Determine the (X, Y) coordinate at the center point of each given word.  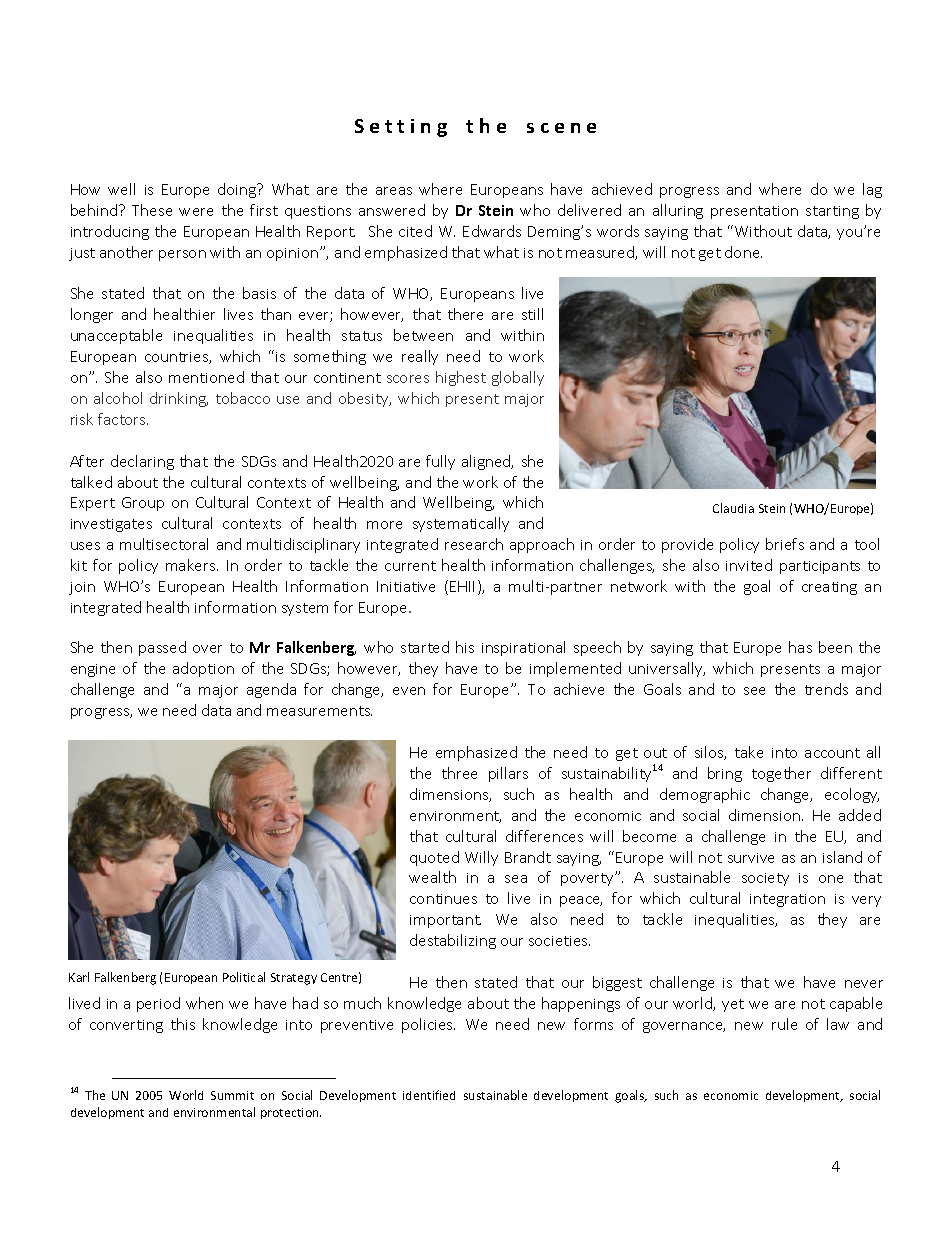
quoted (434, 858)
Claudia (733, 508)
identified (429, 1095)
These (152, 210)
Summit (232, 1095)
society (765, 879)
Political (244, 977)
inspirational (523, 648)
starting (832, 212)
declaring (142, 462)
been (835, 647)
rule (784, 1024)
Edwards (492, 231)
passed (162, 648)
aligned (487, 462)
